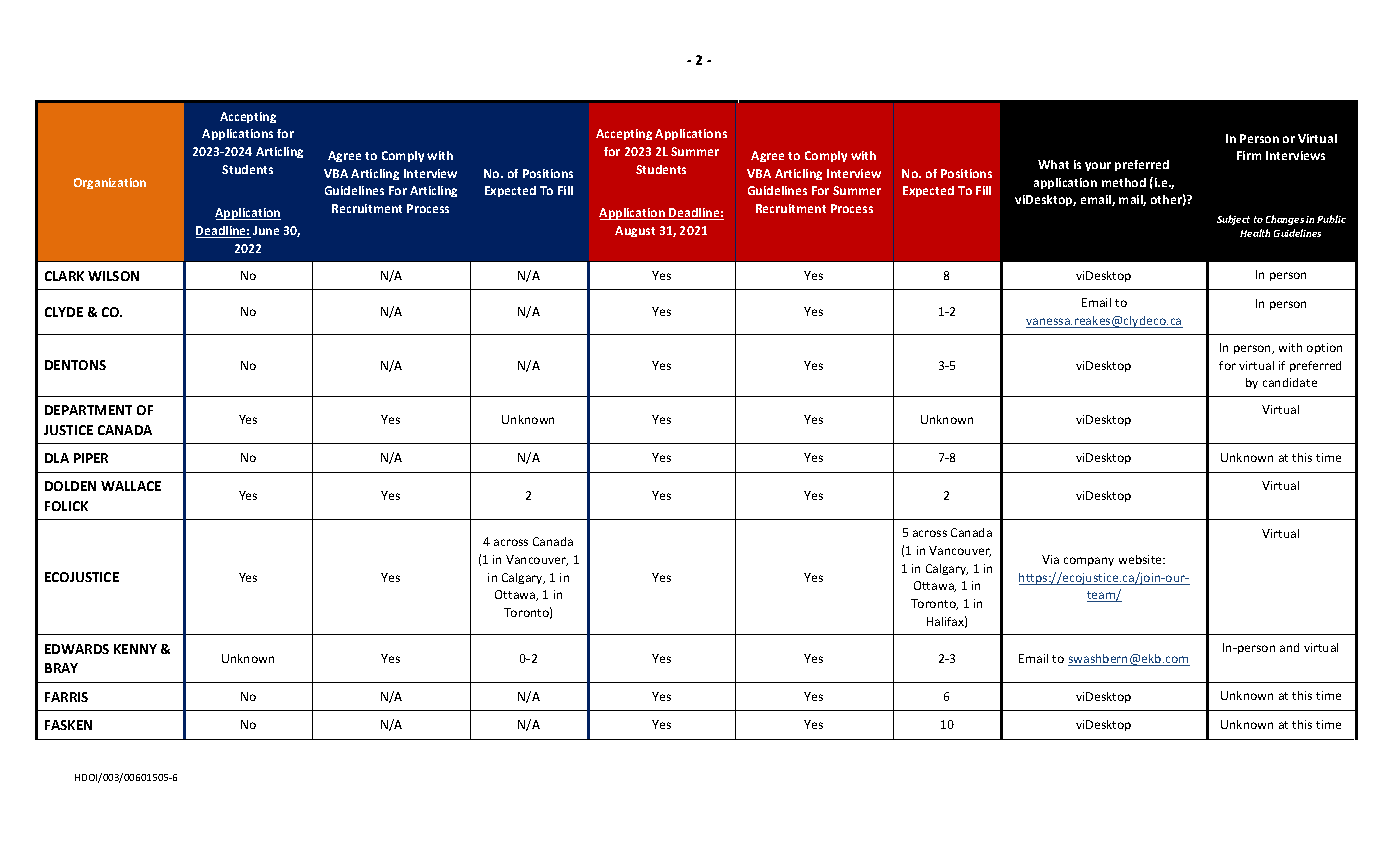 The width and height of the screenshot is (1400, 850). I want to click on candidate, so click(1290, 382).
